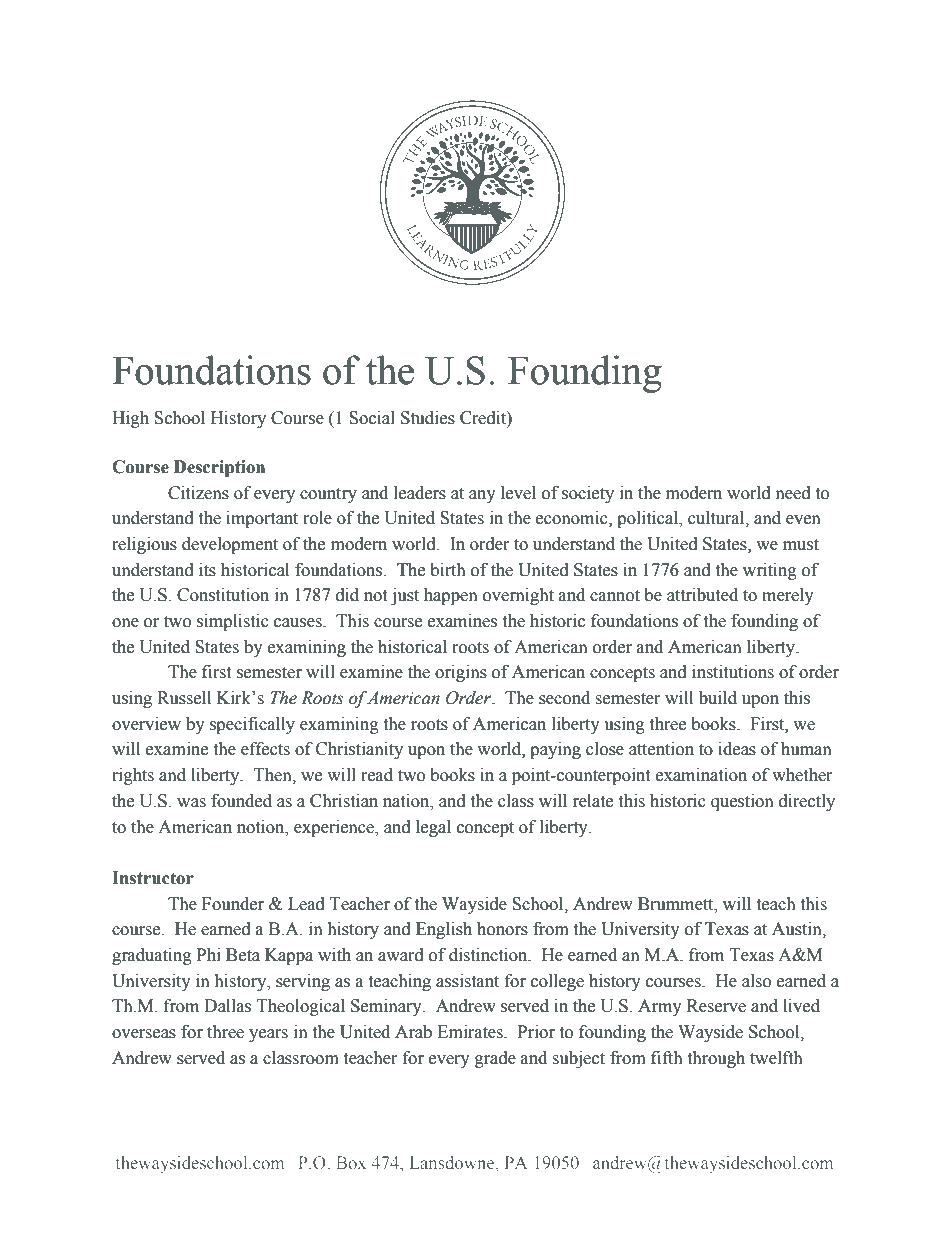 Image resolution: width=952 pixels, height=1233 pixels. What do you see at coordinates (716, 1059) in the page?
I see `through` at bounding box center [716, 1059].
